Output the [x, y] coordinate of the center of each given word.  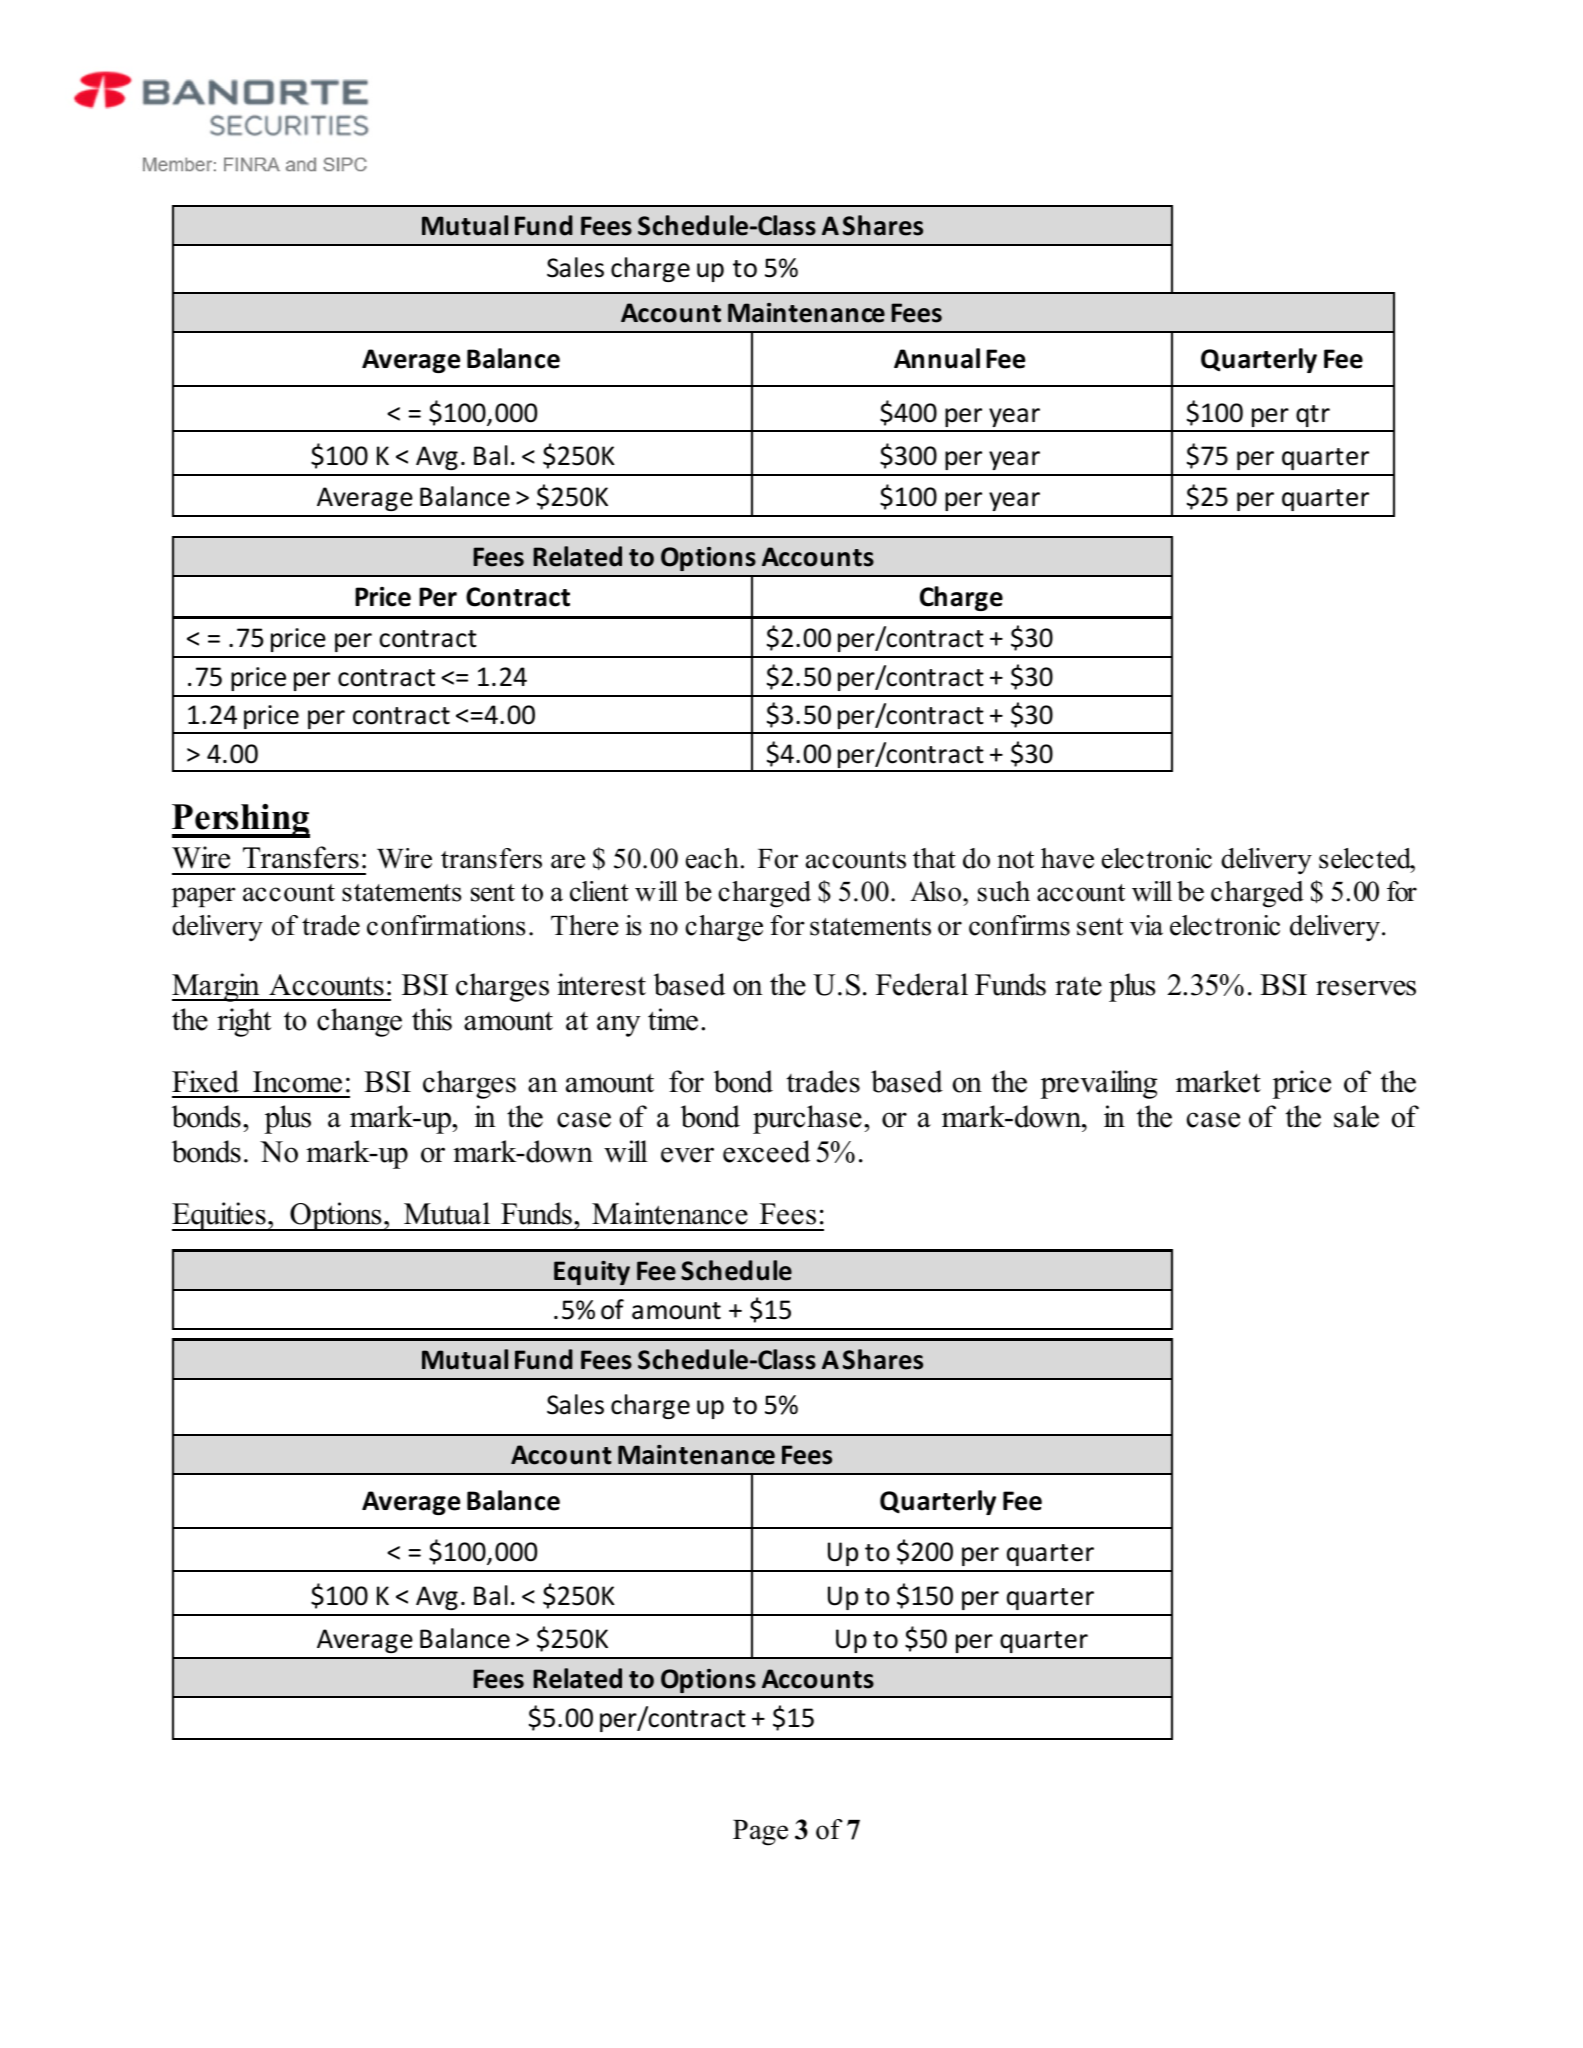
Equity [592, 1273]
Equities [220, 1216]
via [1146, 925]
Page [760, 1833]
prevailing [1098, 1084]
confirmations [446, 925]
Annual [937, 358]
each [712, 858]
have [1067, 858]
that [934, 858]
